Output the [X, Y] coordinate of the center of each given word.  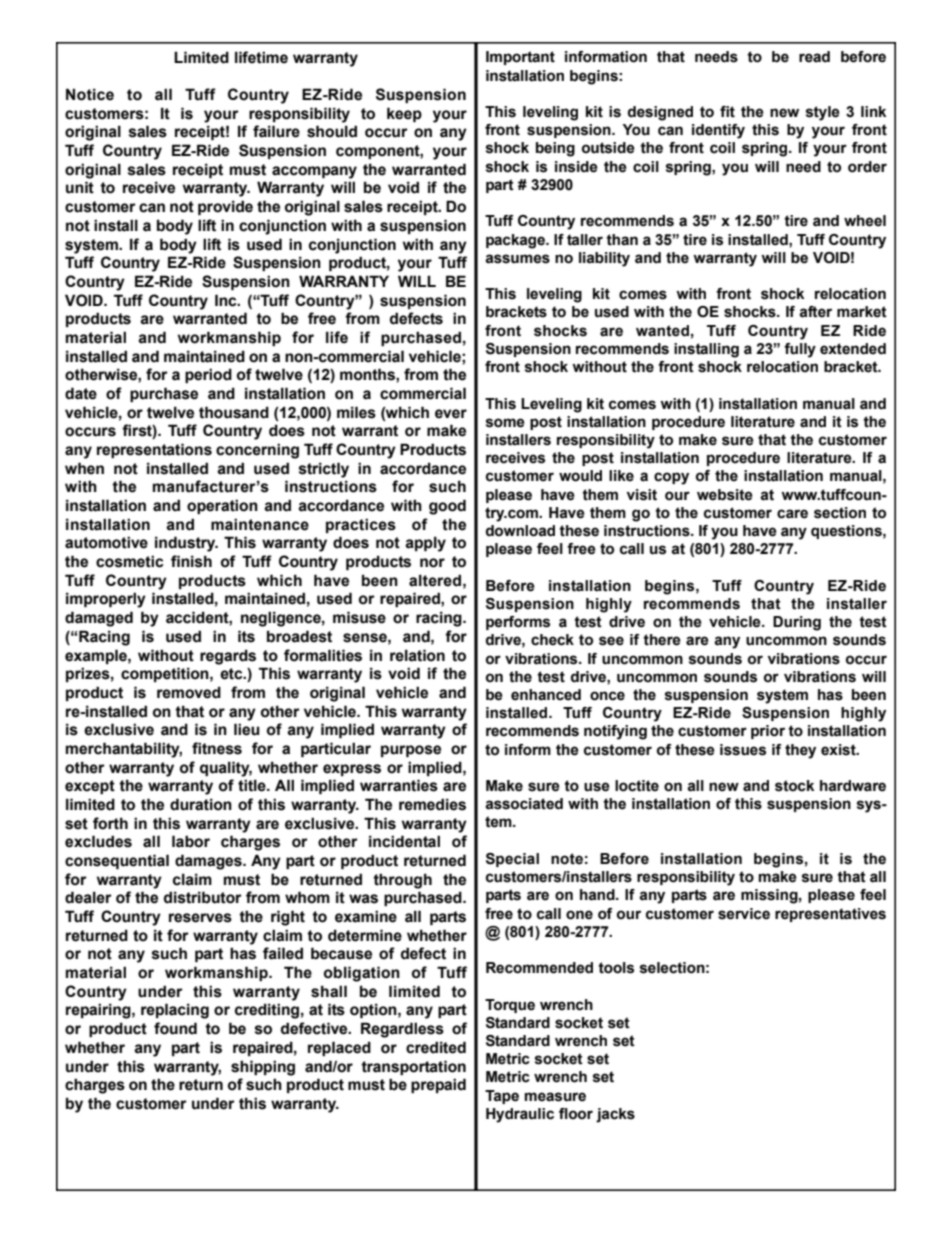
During [797, 623]
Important [520, 58]
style [823, 113]
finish [191, 561]
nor [432, 563]
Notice [90, 94]
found [175, 1028]
